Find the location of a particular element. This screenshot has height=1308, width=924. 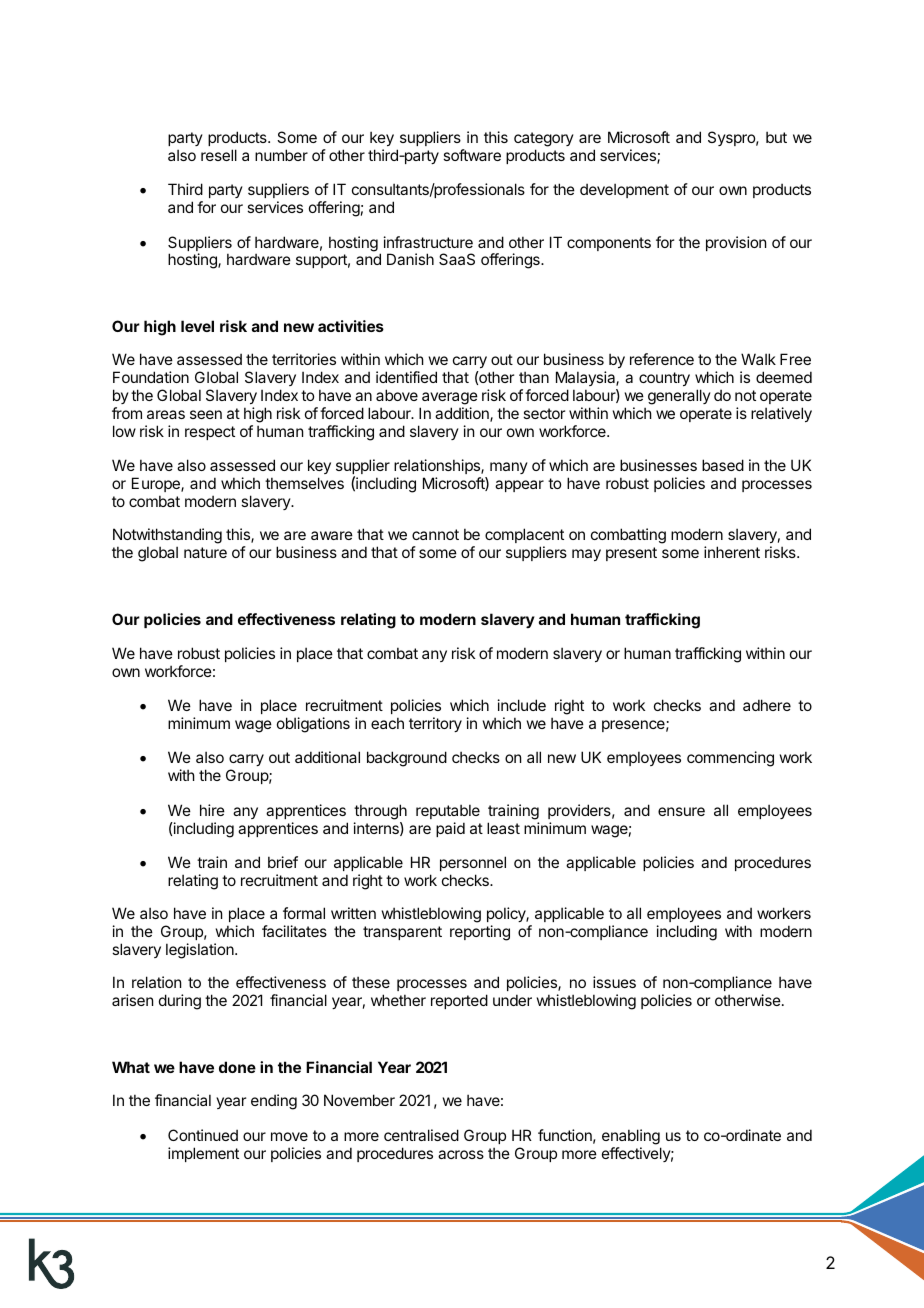

resell is located at coordinates (219, 155).
